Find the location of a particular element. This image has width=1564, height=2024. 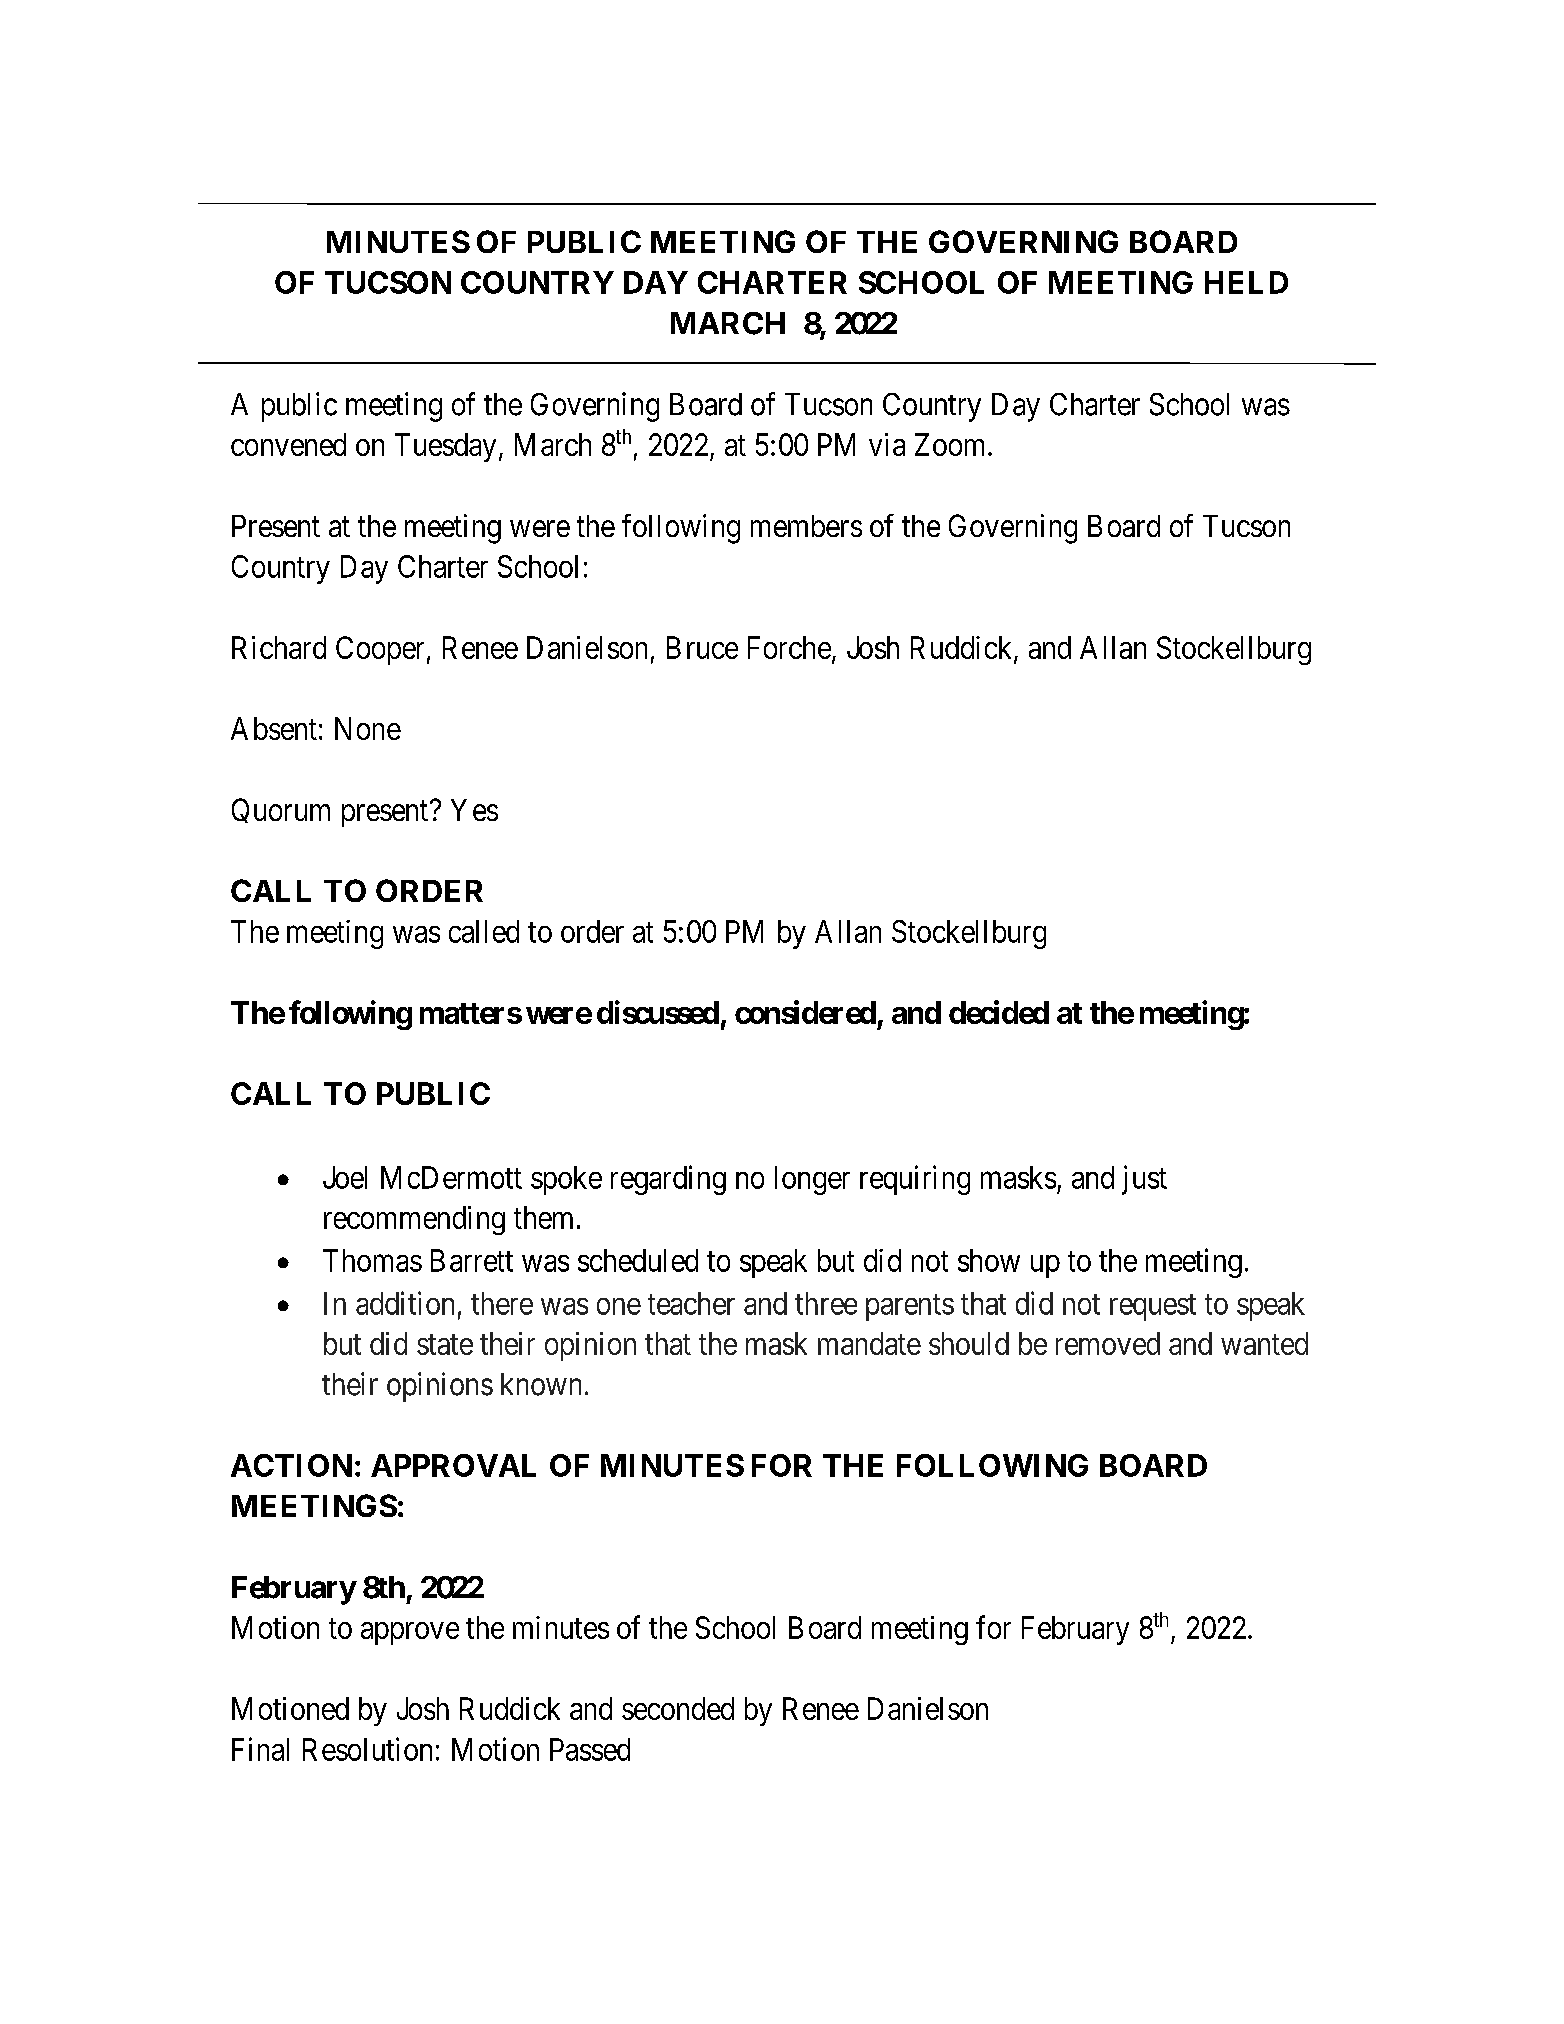

Tuesday is located at coordinates (445, 447).
